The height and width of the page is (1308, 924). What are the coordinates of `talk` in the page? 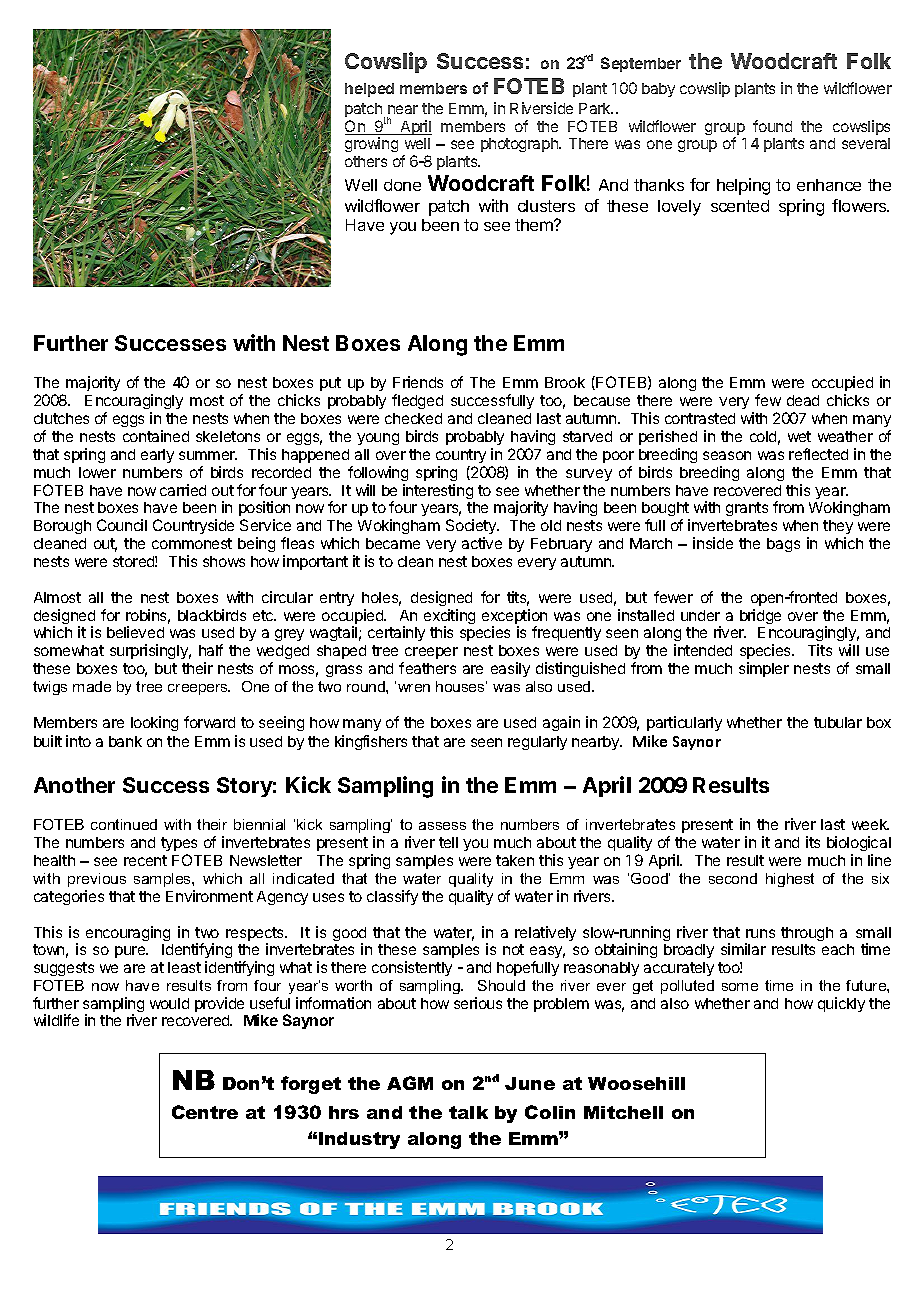 It's located at (468, 1112).
